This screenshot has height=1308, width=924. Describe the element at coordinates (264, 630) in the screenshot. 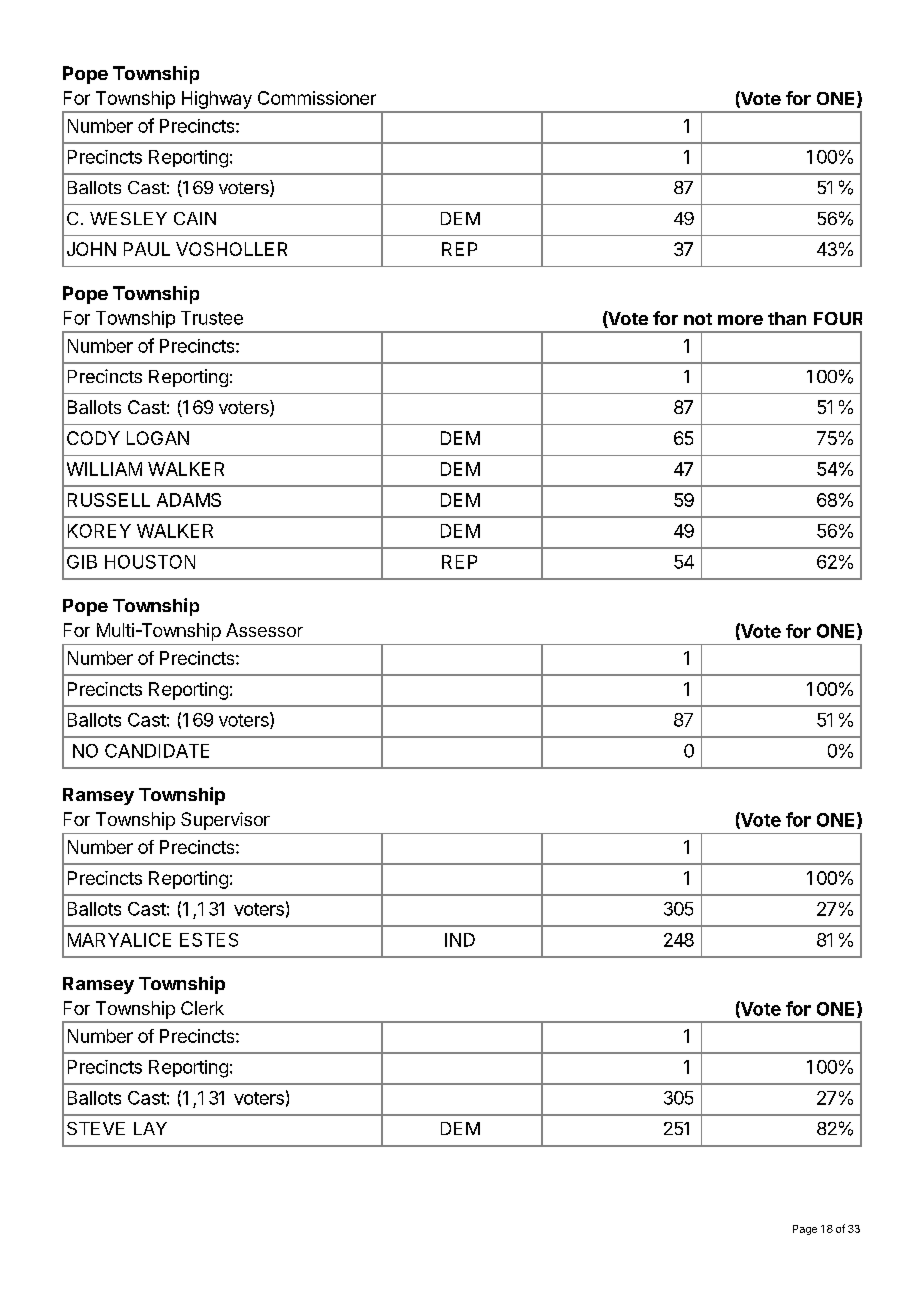

I see `Assessor` at that location.
